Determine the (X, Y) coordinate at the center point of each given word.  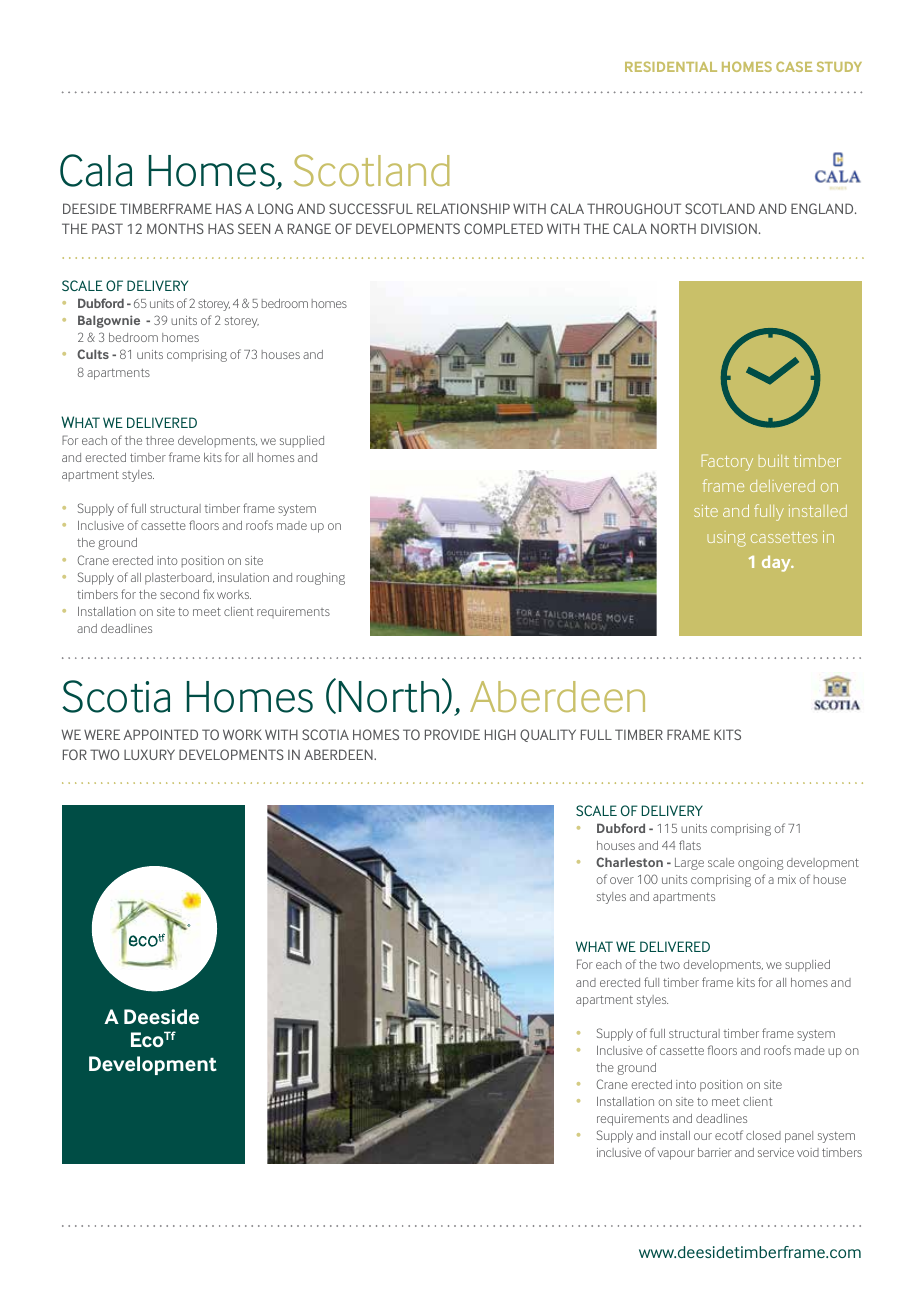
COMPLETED (503, 228)
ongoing (760, 864)
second (179, 594)
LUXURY (149, 754)
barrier (715, 1152)
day (777, 563)
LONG (275, 208)
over (622, 880)
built (774, 461)
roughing (321, 579)
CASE (794, 66)
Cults (93, 354)
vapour (676, 1155)
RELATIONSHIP (463, 208)
